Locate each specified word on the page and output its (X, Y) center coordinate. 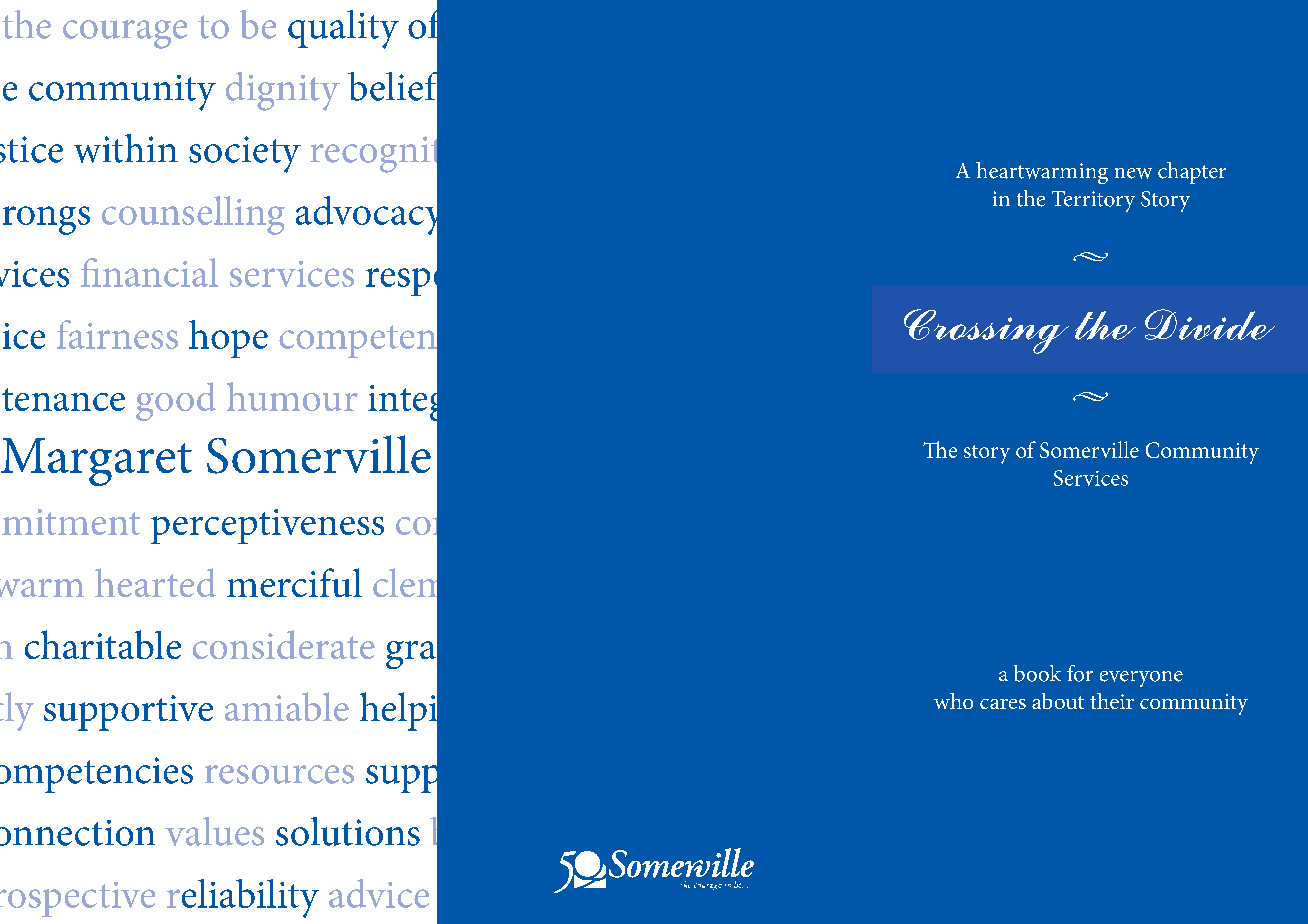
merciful (294, 582)
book (1037, 673)
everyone (1141, 679)
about (1058, 701)
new (1133, 173)
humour (292, 396)
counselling (193, 215)
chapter (1192, 173)
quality (343, 29)
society (245, 154)
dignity (283, 91)
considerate (284, 644)
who (953, 701)
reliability (243, 898)
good (176, 401)
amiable (287, 706)
